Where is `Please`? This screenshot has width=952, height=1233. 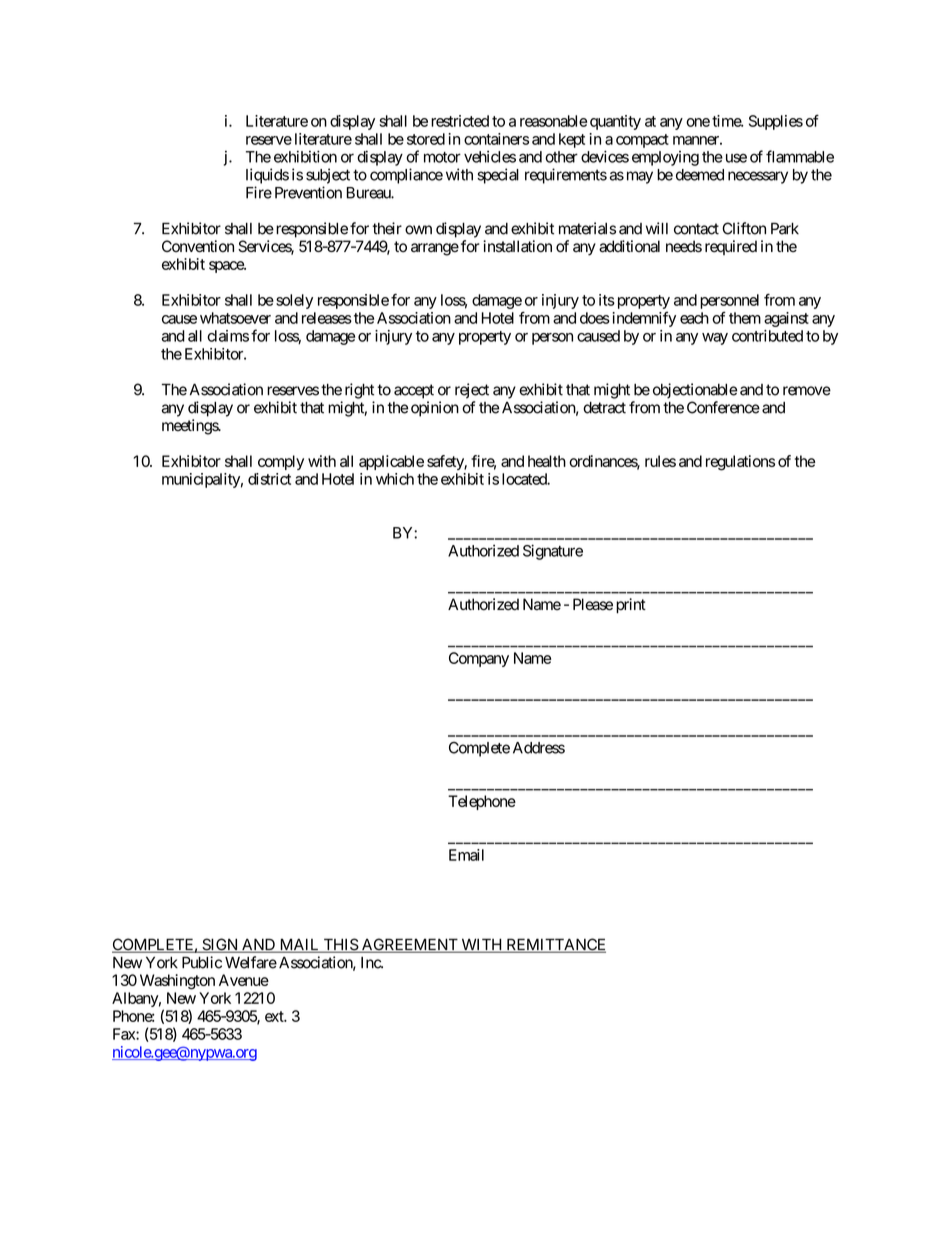
Please is located at coordinates (593, 604).
